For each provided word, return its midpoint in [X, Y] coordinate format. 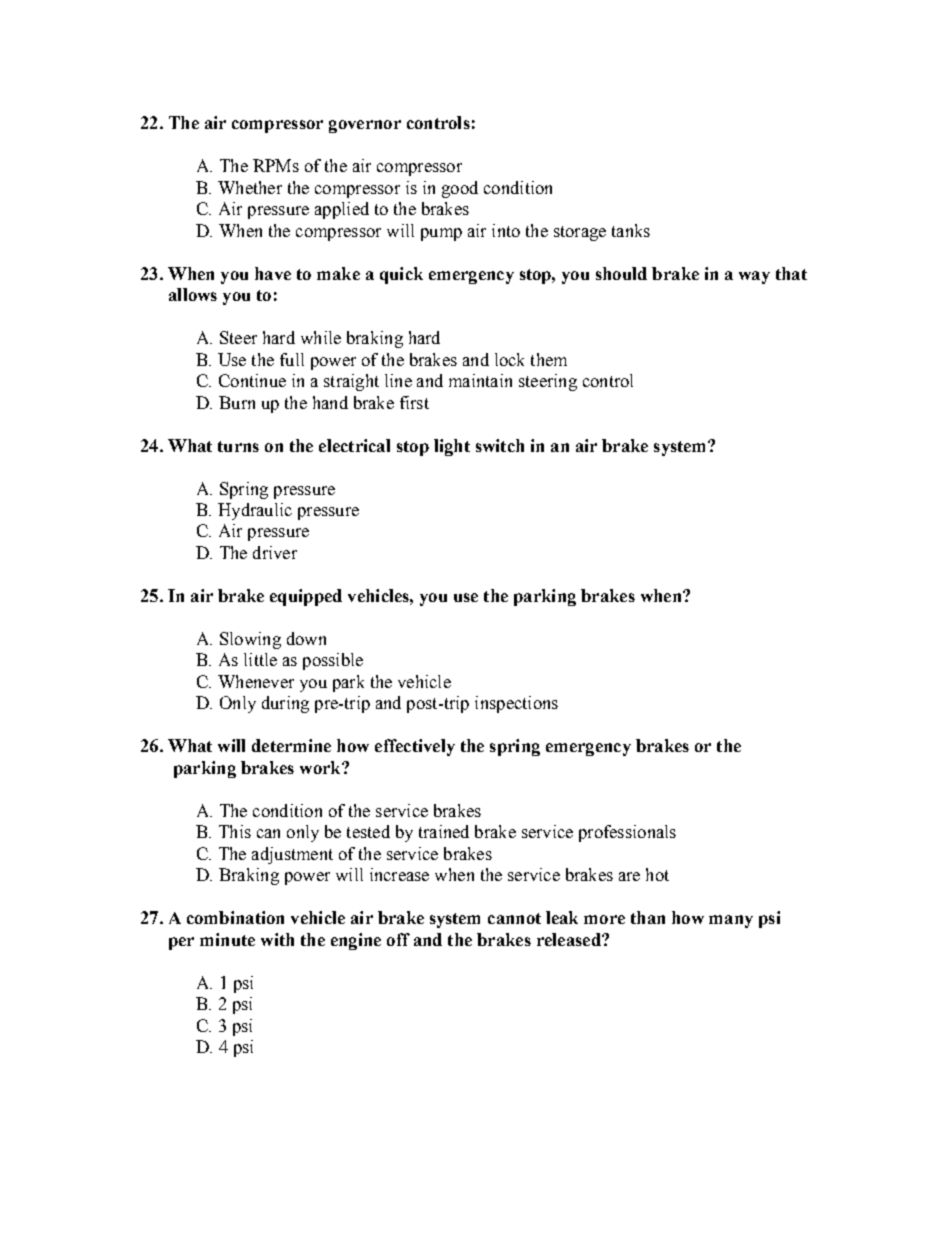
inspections [516, 704]
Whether [250, 187]
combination [235, 917]
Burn [237, 402]
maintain [480, 380]
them [549, 359]
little [260, 659]
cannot [514, 918]
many [731, 921]
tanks [631, 230]
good [460, 189]
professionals [627, 833]
